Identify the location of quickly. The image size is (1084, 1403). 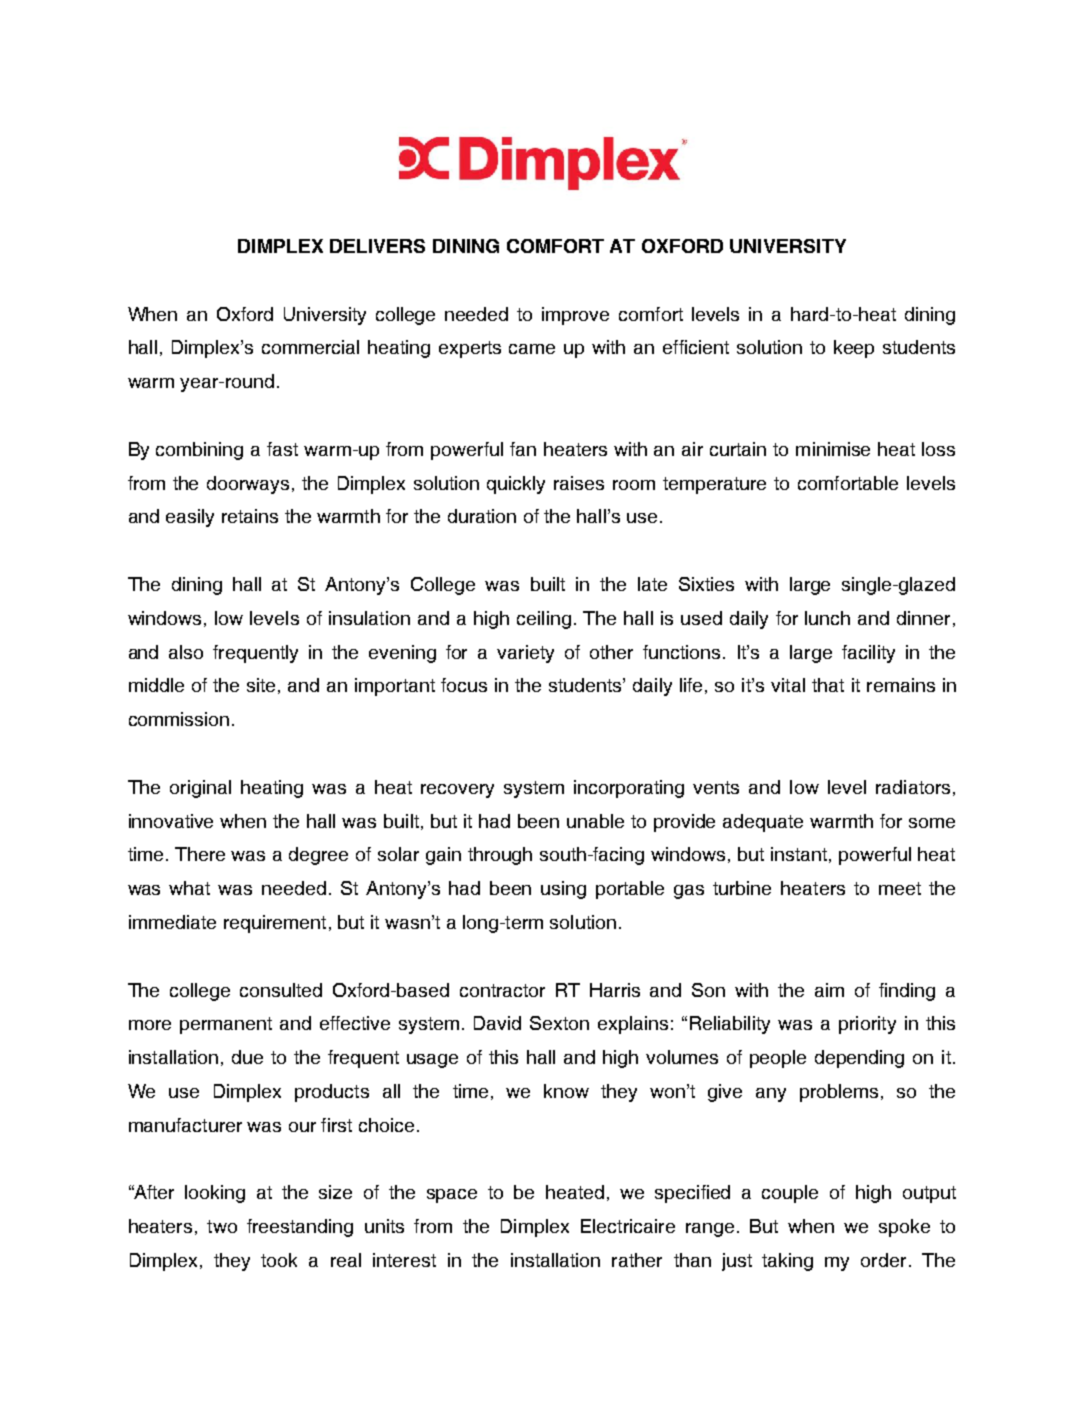
(516, 485).
